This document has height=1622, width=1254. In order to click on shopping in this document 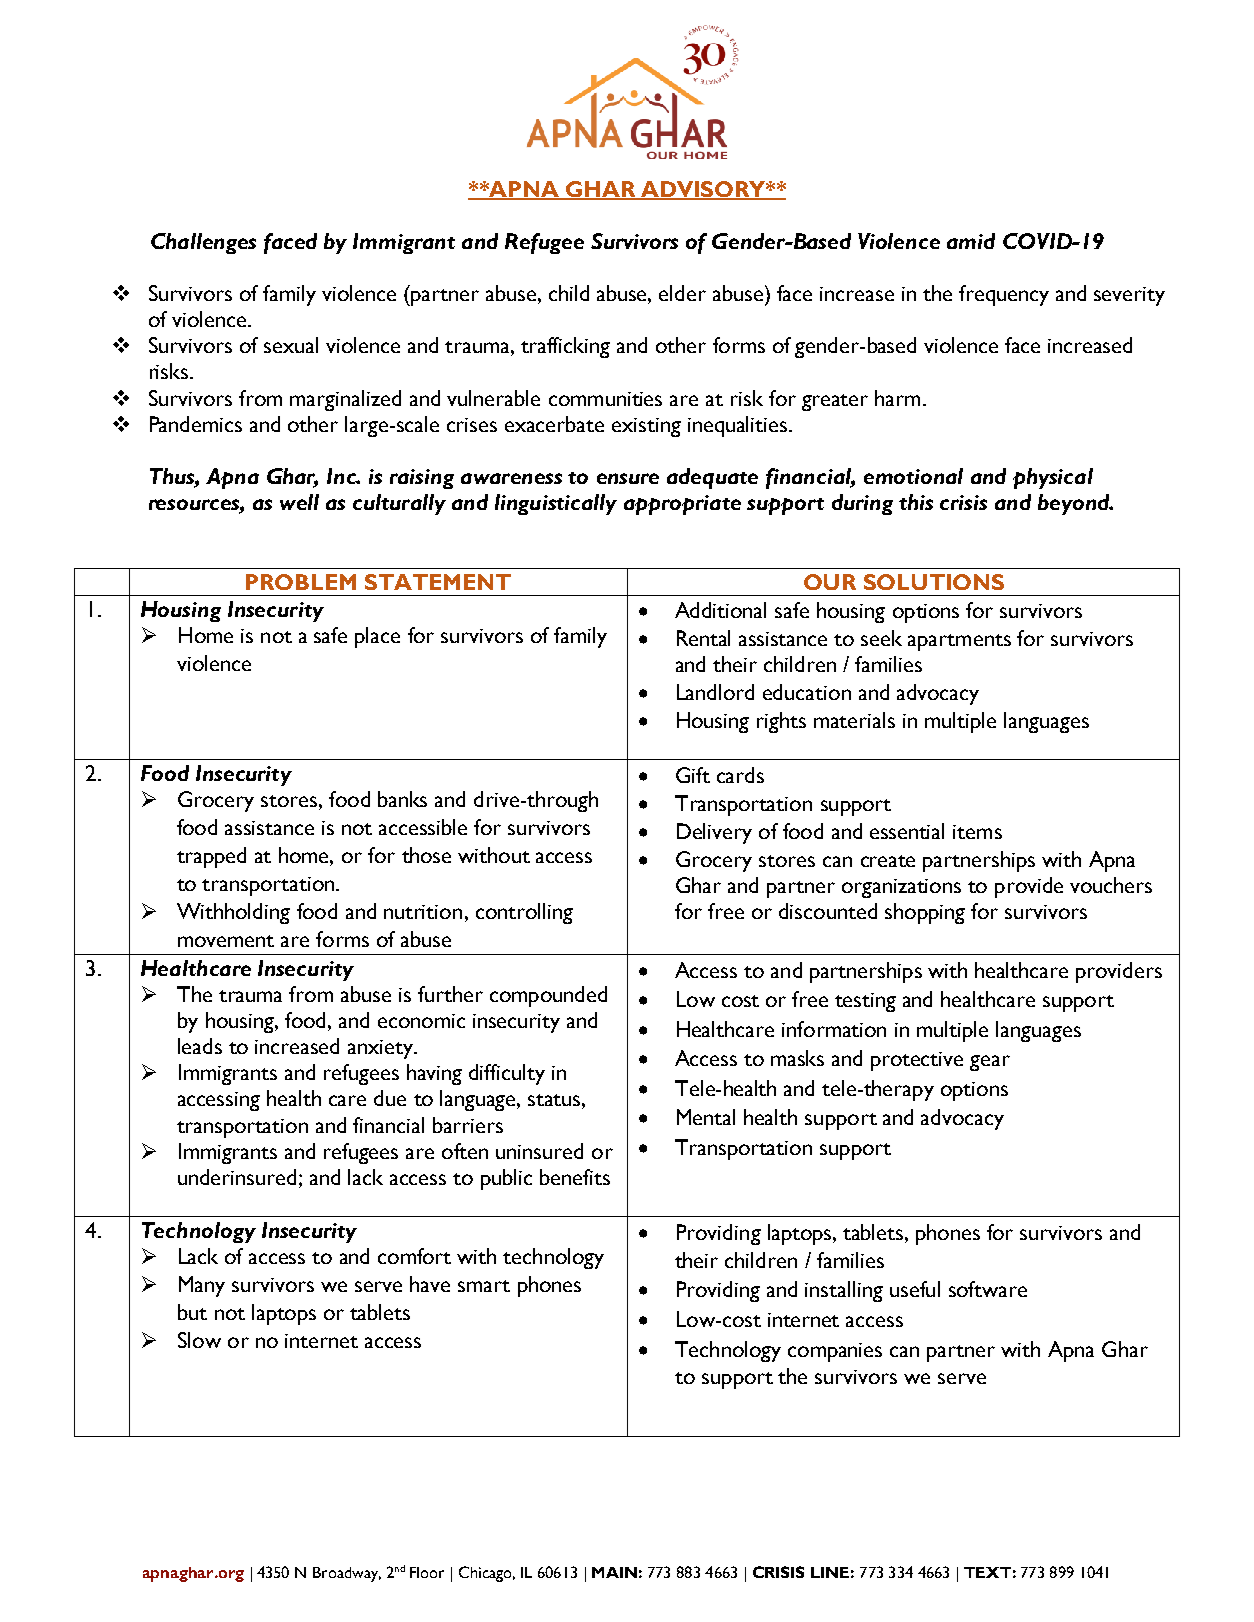, I will do `click(925, 913)`.
